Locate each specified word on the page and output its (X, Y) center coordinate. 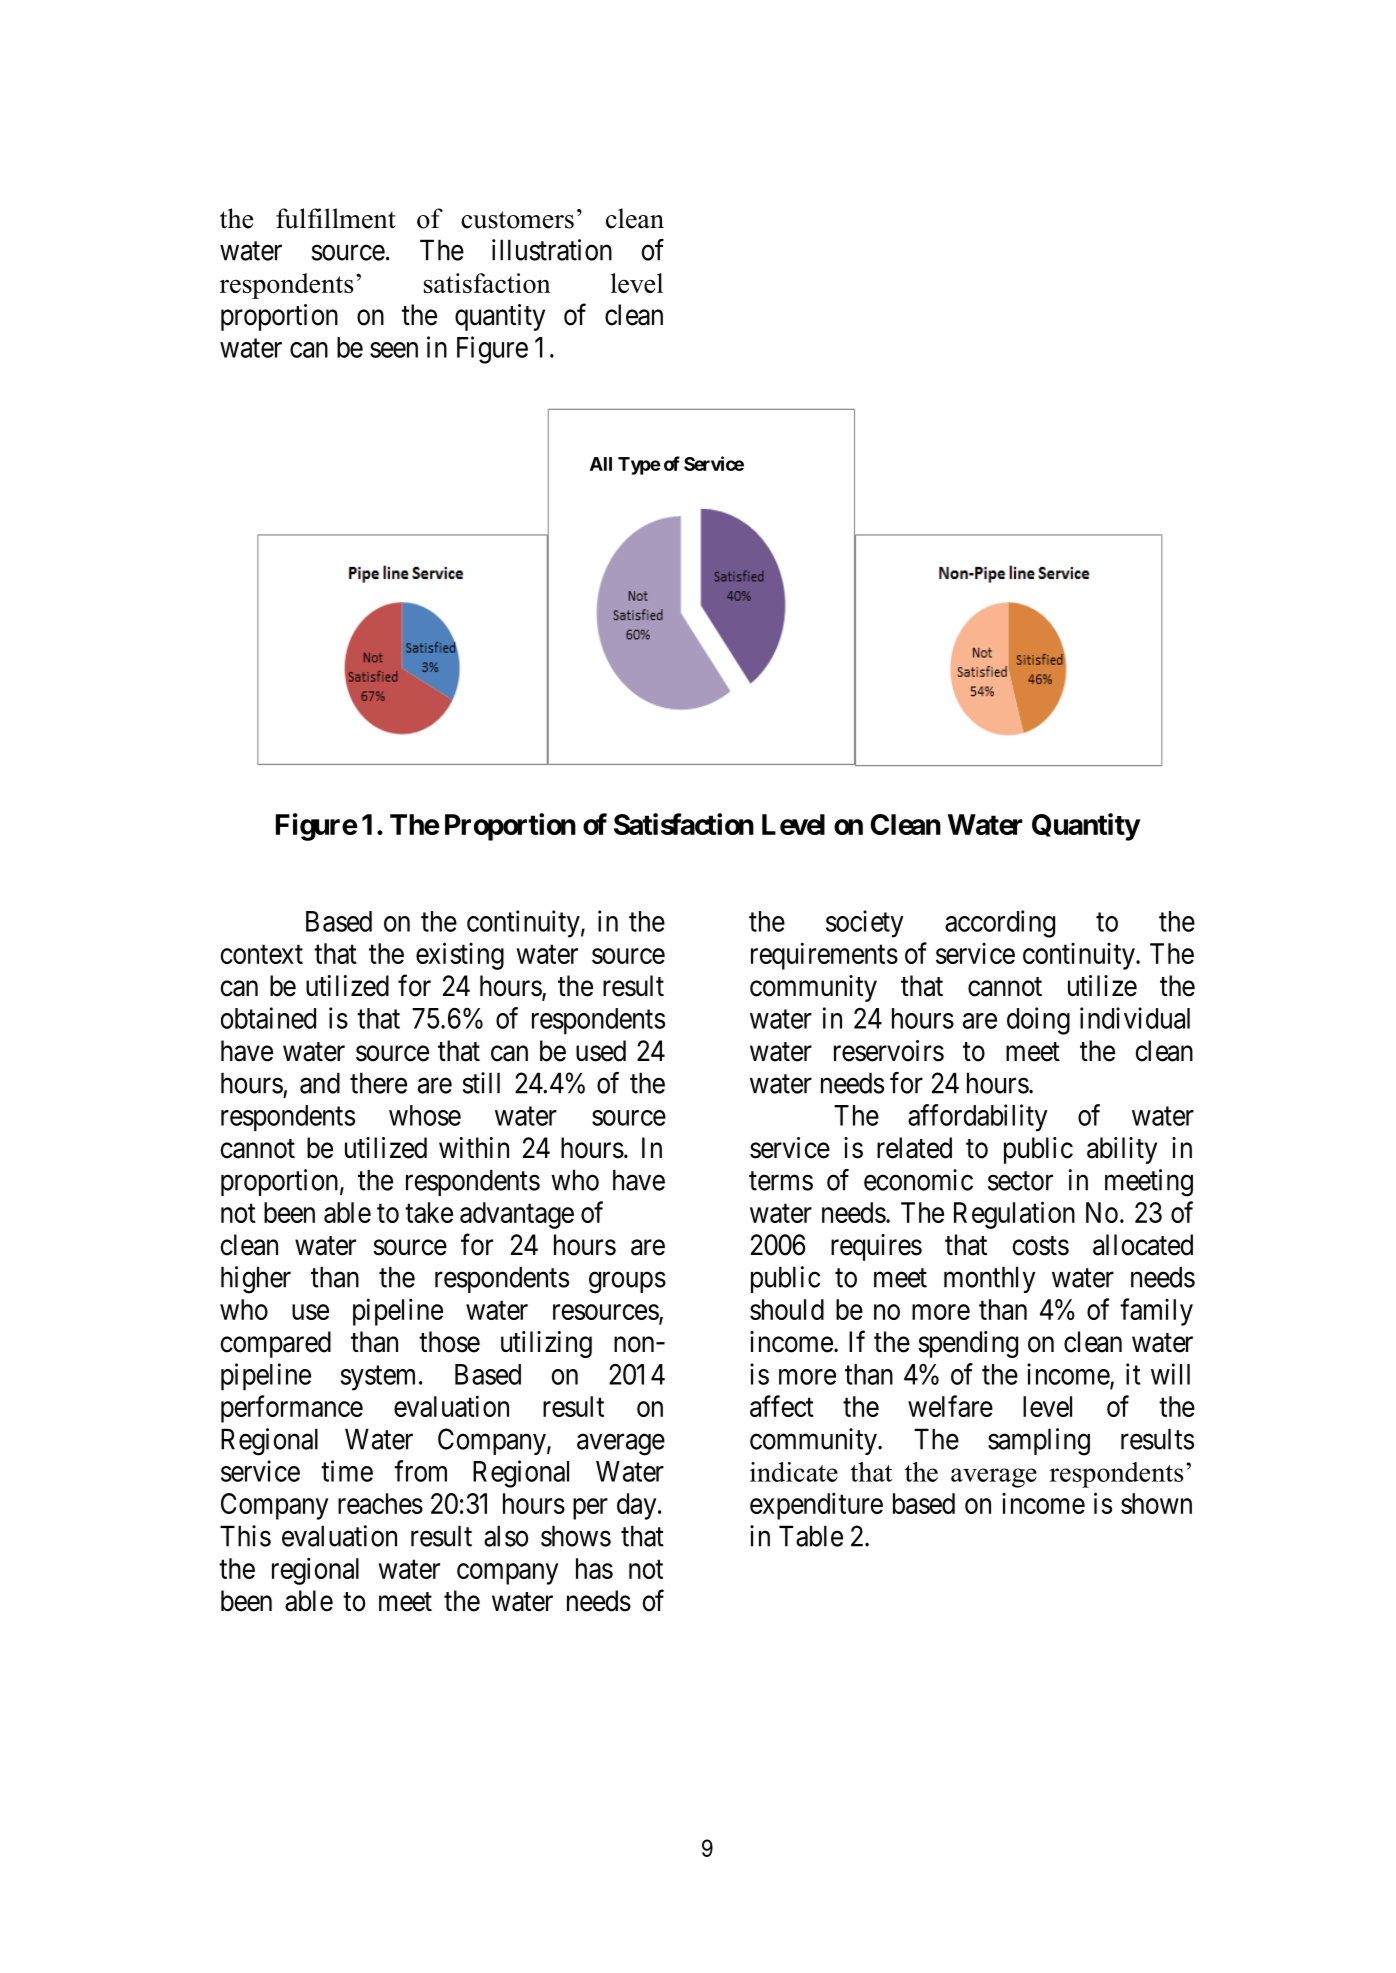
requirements (824, 956)
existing (460, 956)
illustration (552, 250)
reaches (380, 1503)
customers (517, 220)
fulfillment (336, 218)
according (1000, 924)
